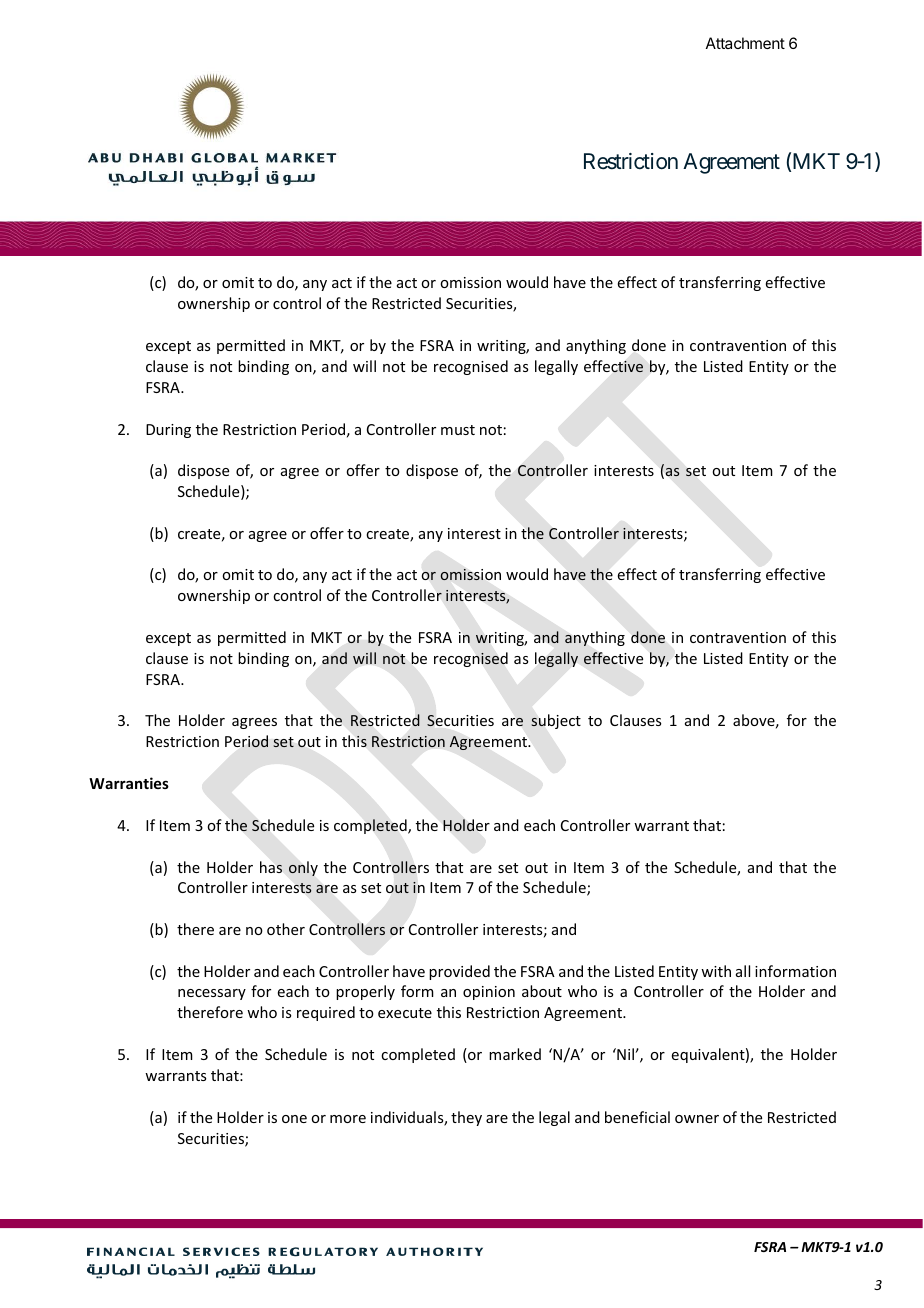 The width and height of the page is (924, 1308). I want to click on has, so click(271, 867).
